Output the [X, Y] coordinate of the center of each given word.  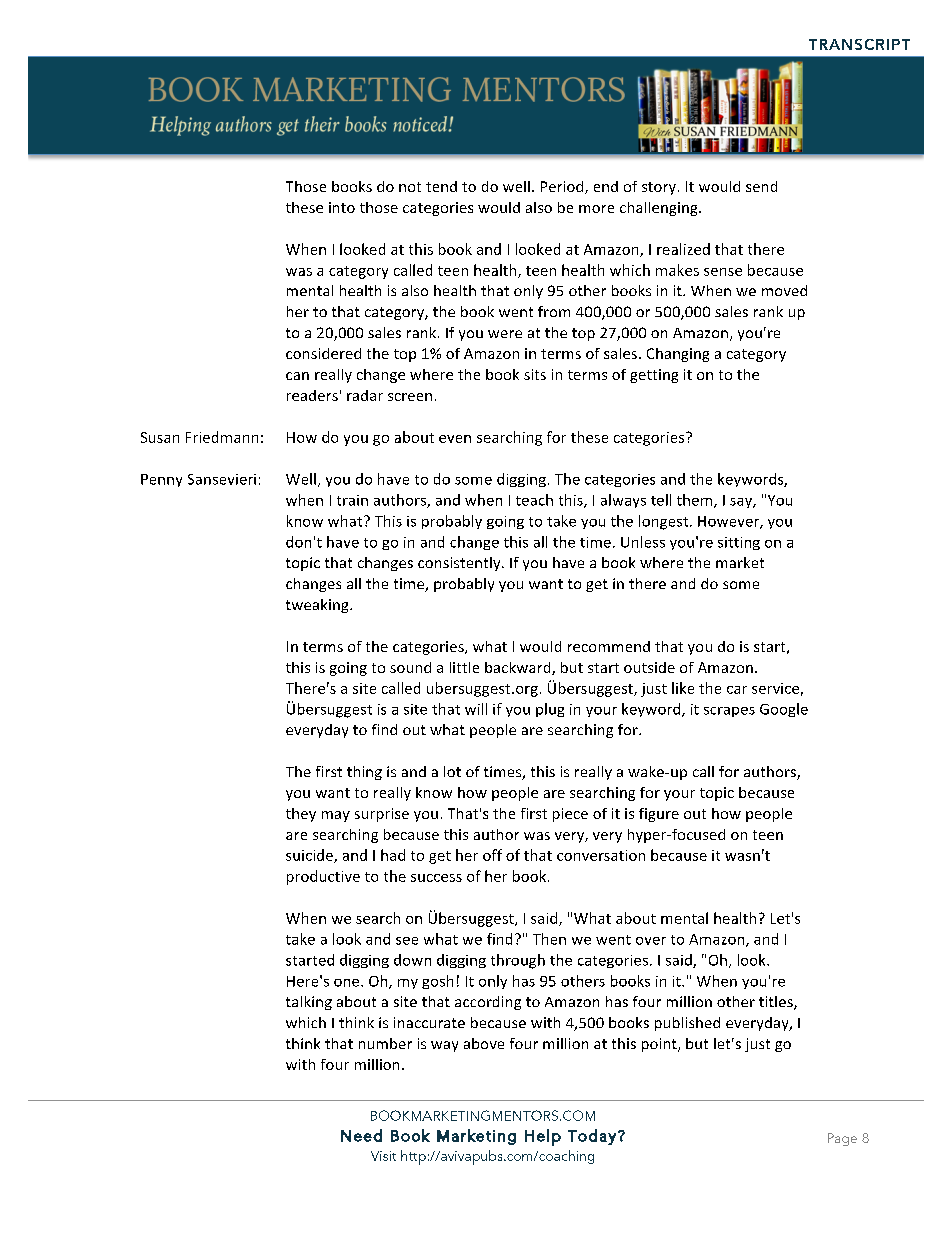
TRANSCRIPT [859, 44]
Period [563, 187]
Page [842, 1139]
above [484, 1043]
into [342, 207]
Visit [383, 1156]
